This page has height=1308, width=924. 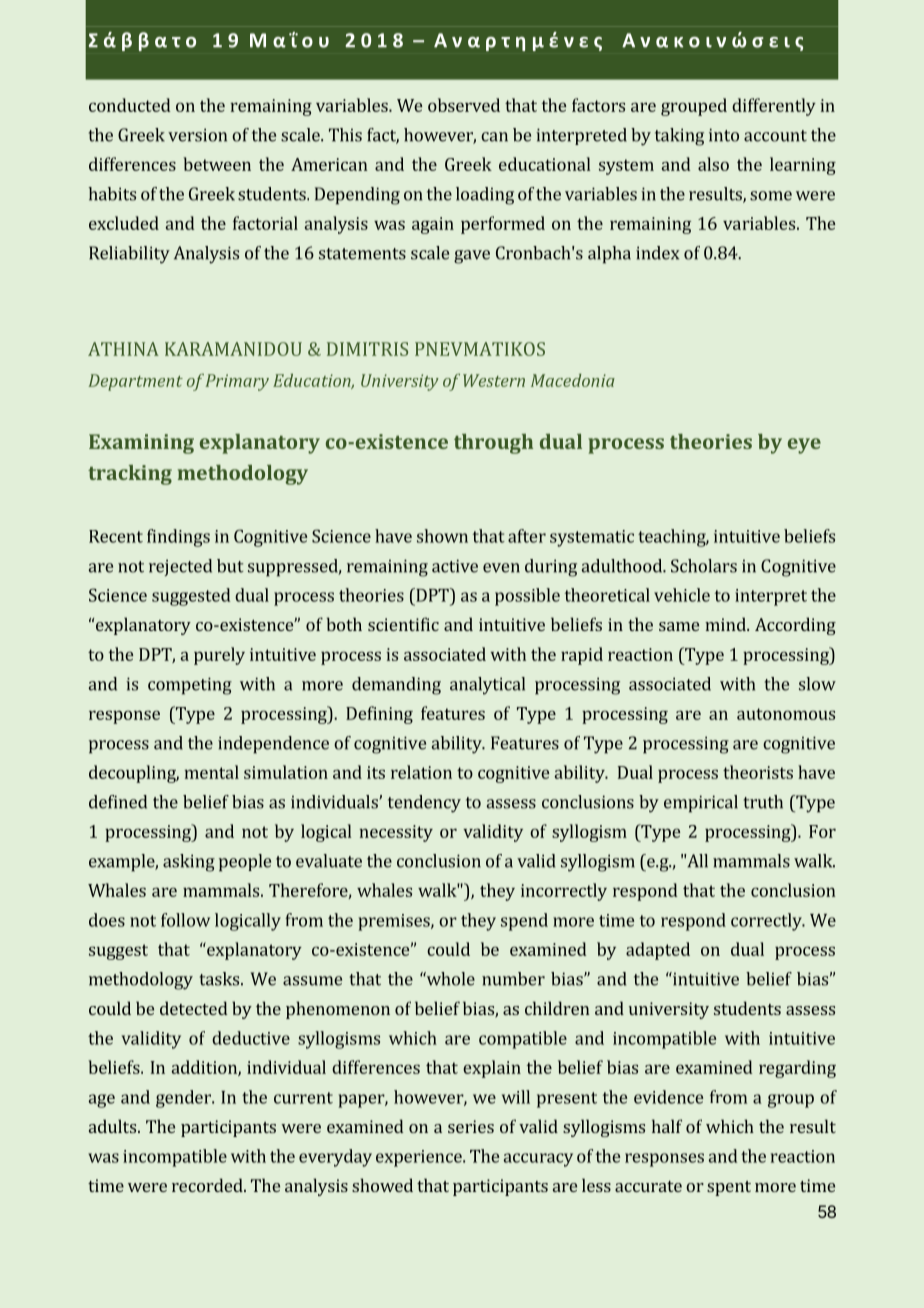 I want to click on recorded, so click(x=208, y=1185).
